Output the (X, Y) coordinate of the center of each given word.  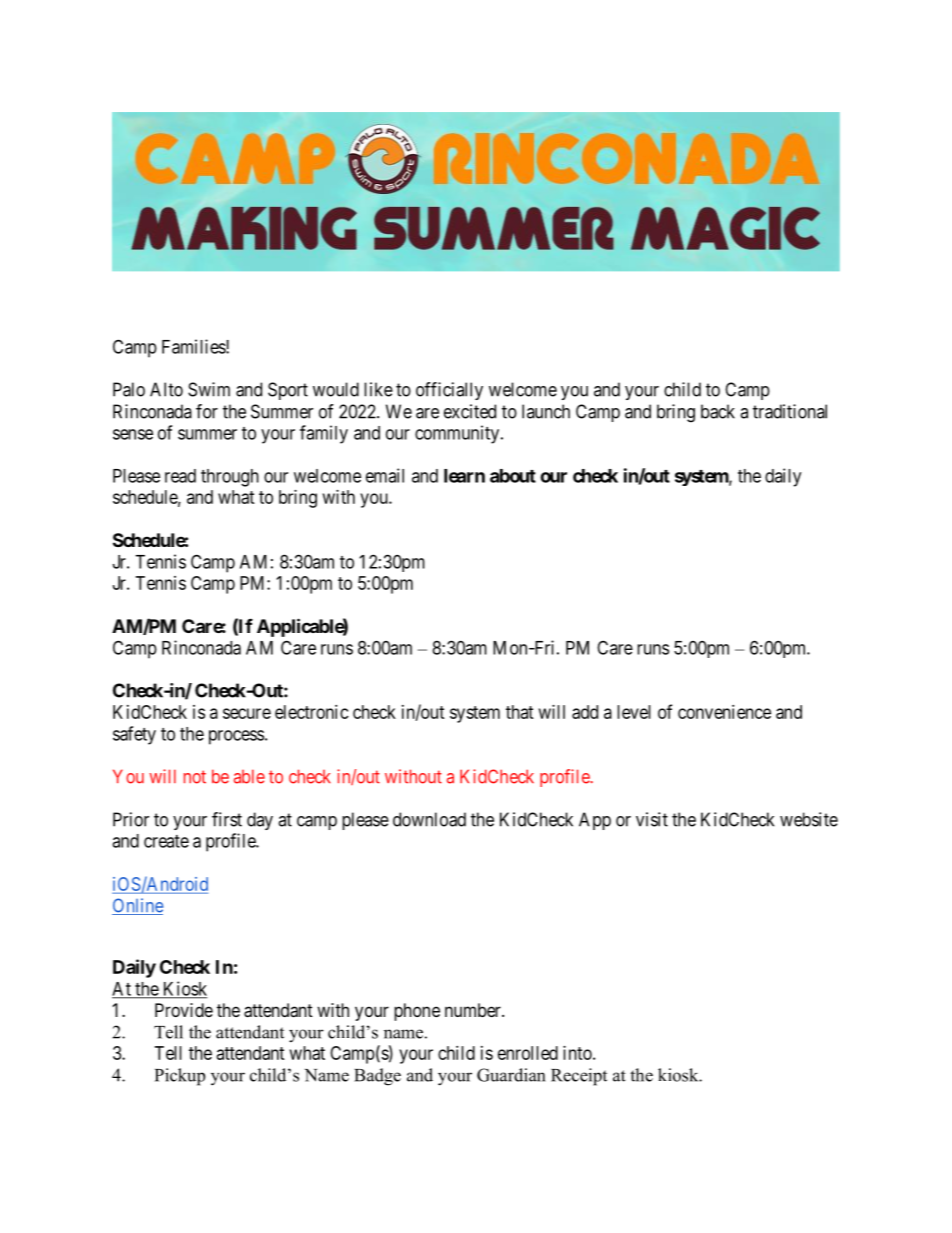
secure (247, 713)
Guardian (511, 1075)
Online (137, 906)
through (230, 478)
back (718, 411)
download (429, 819)
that (520, 712)
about (513, 476)
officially (449, 391)
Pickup (180, 1077)
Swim (209, 389)
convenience (724, 712)
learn (464, 476)
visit (652, 819)
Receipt (579, 1077)
